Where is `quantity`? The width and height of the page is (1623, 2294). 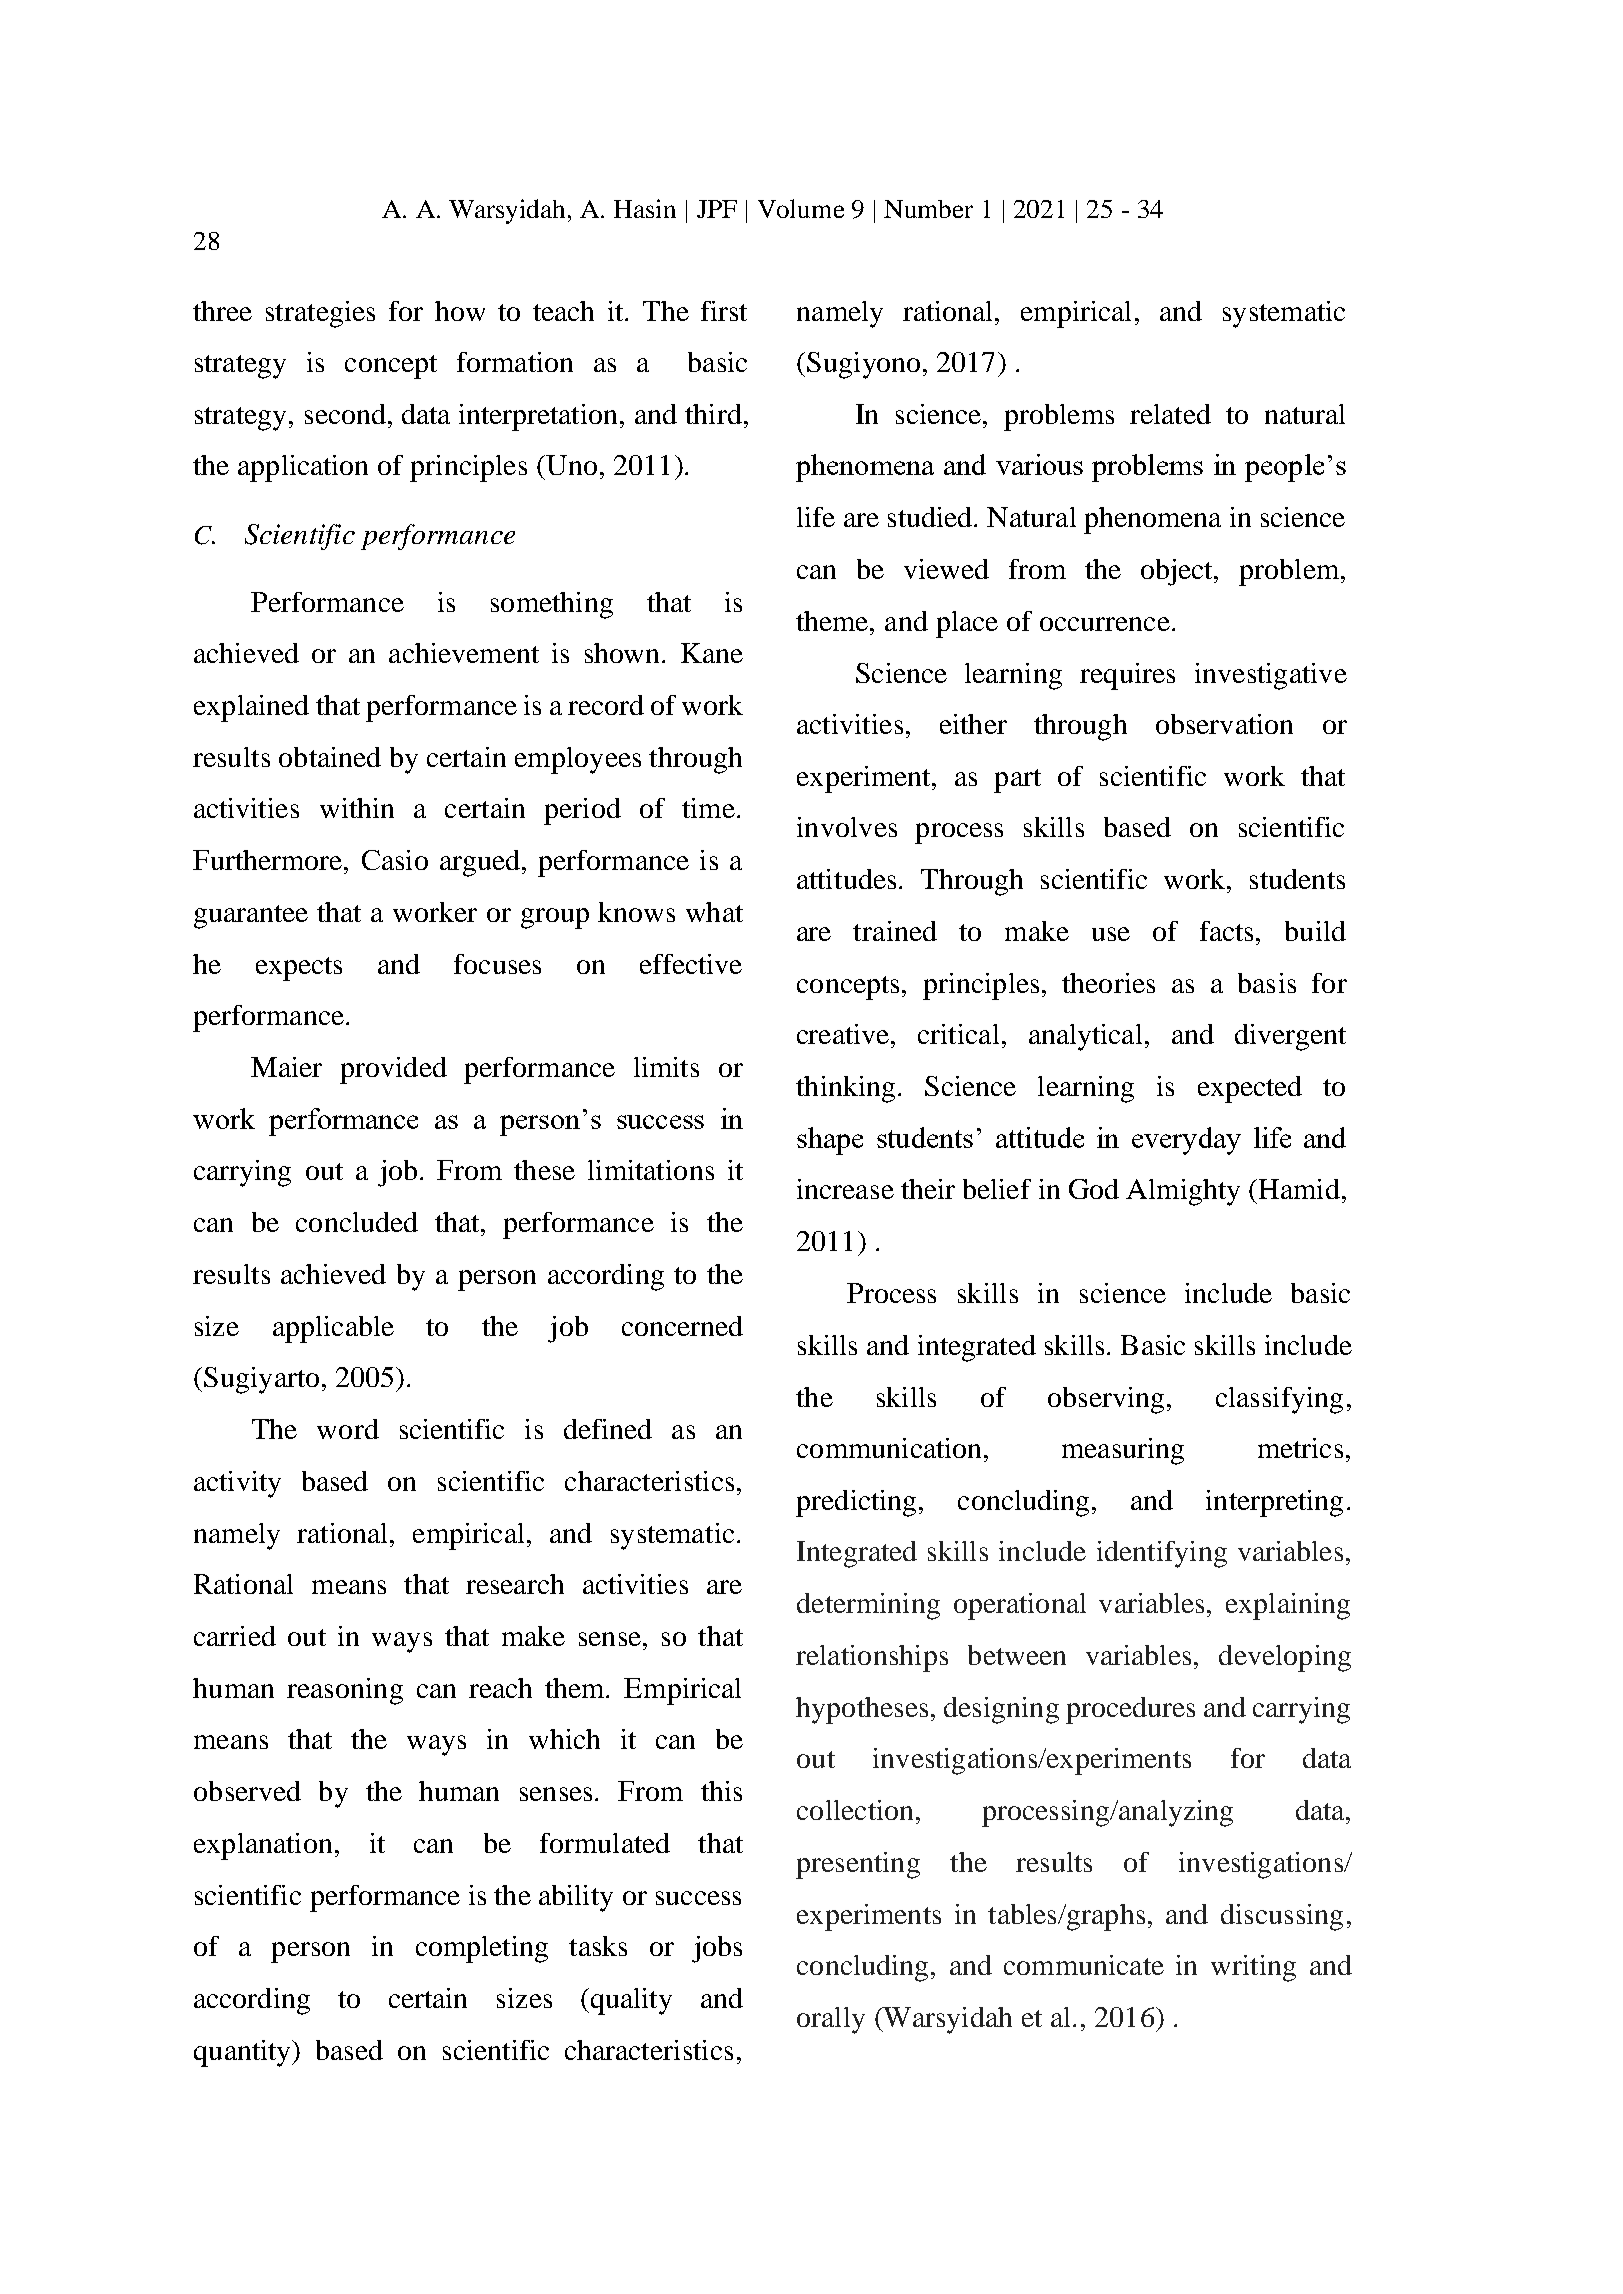
quantity is located at coordinates (243, 2053).
